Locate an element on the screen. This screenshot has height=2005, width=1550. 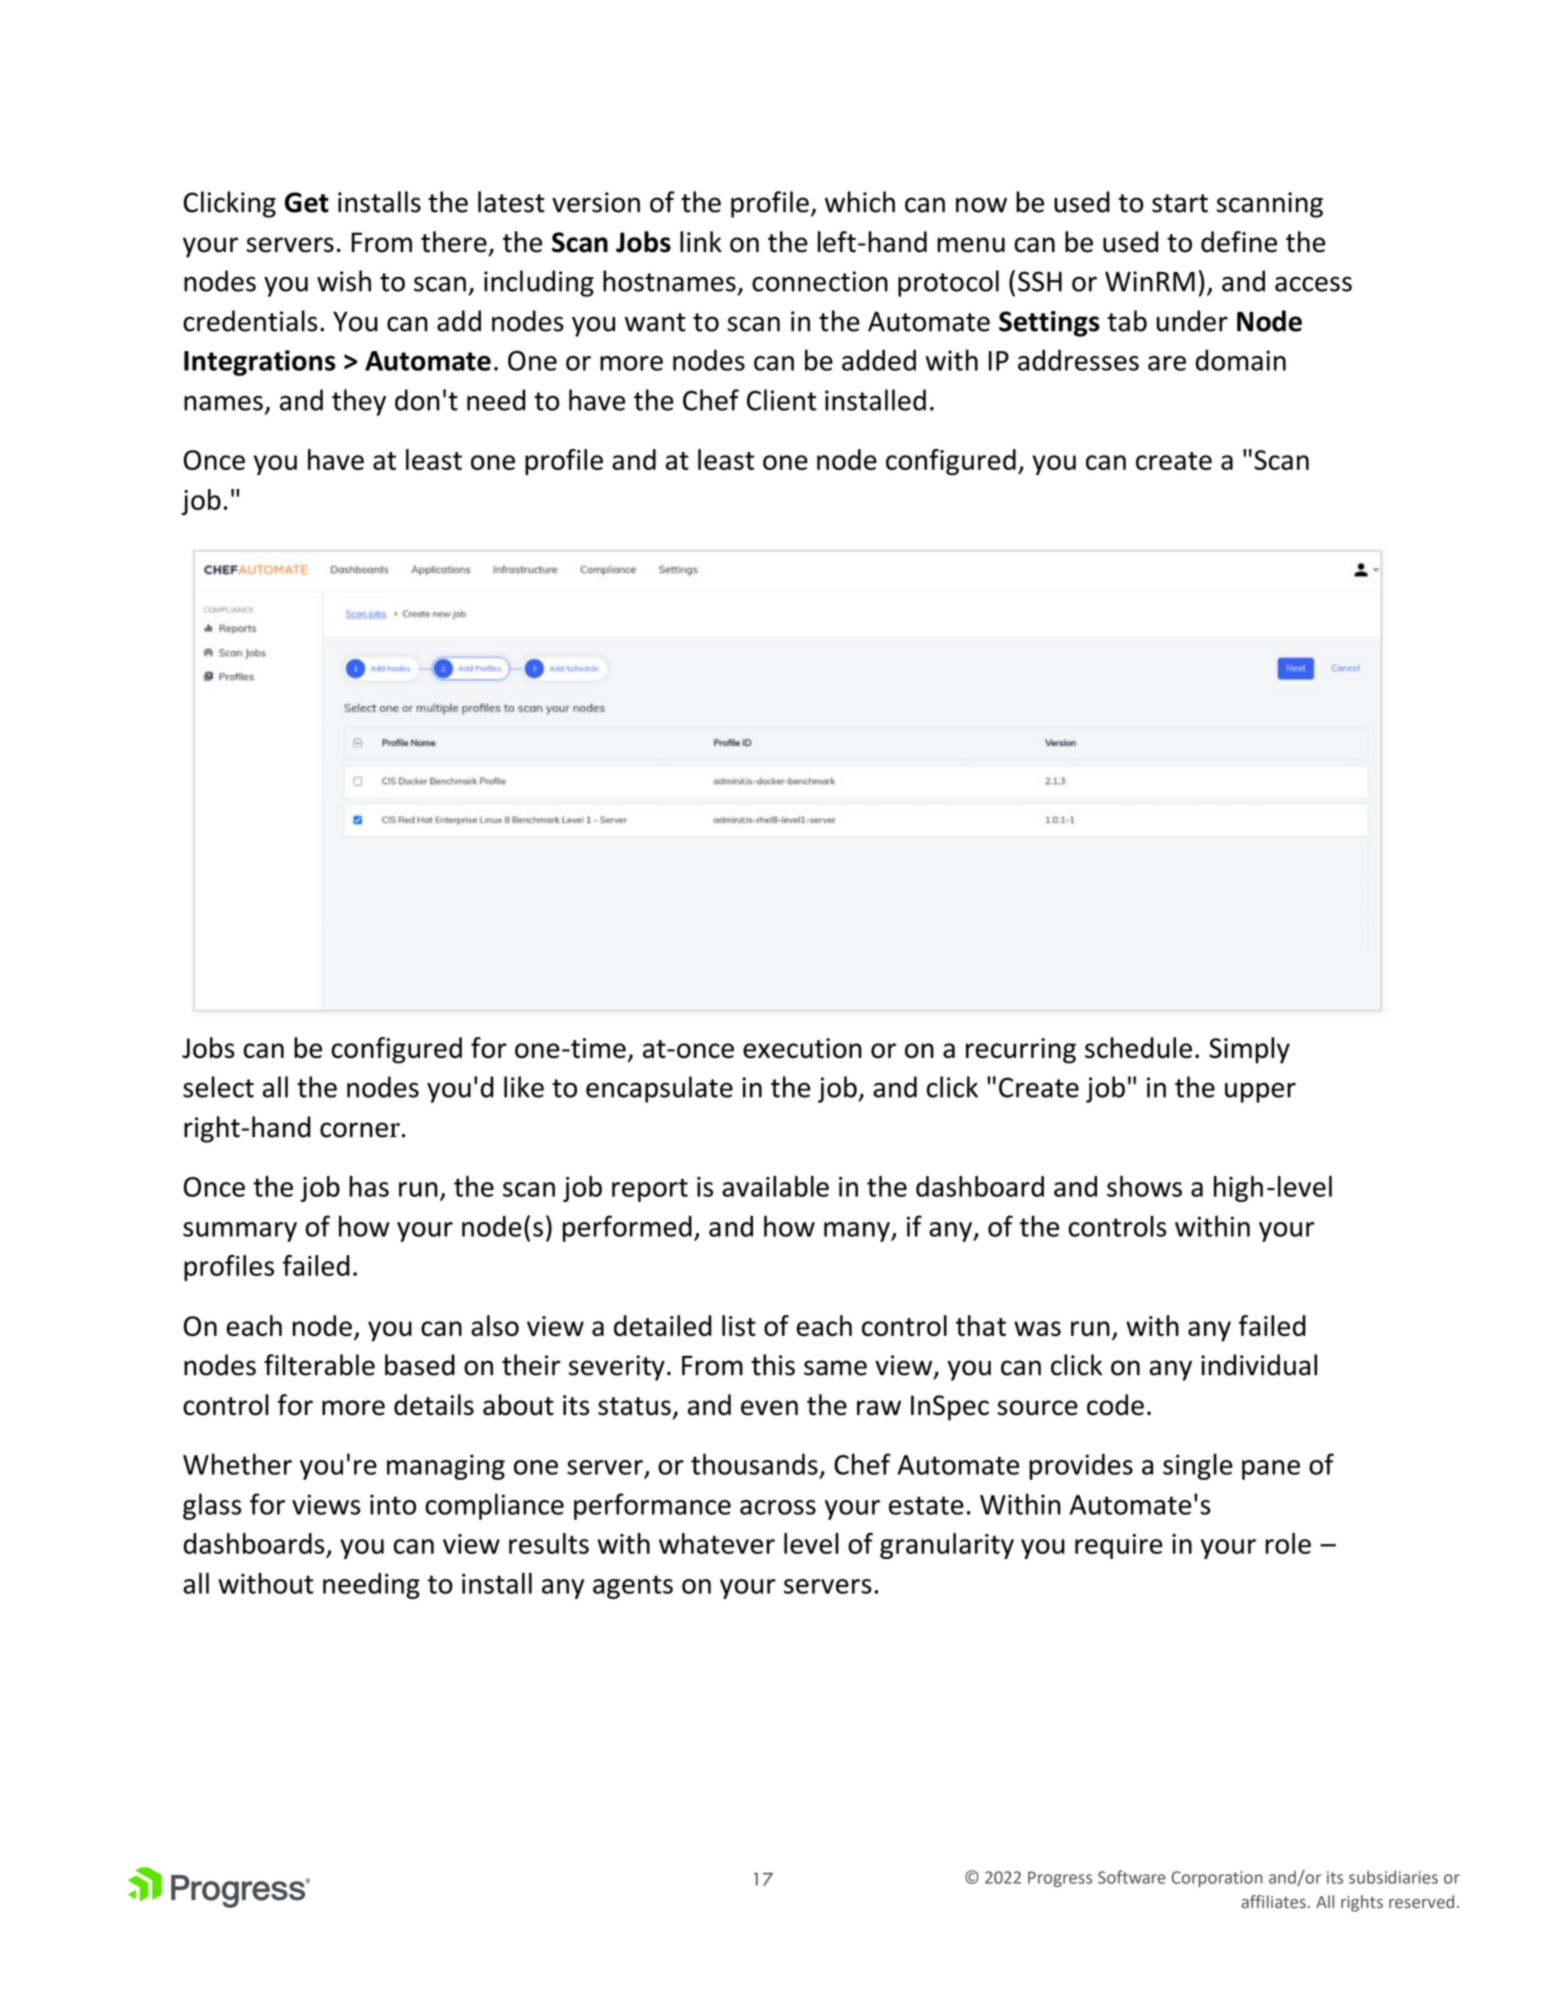
connection is located at coordinates (820, 281).
